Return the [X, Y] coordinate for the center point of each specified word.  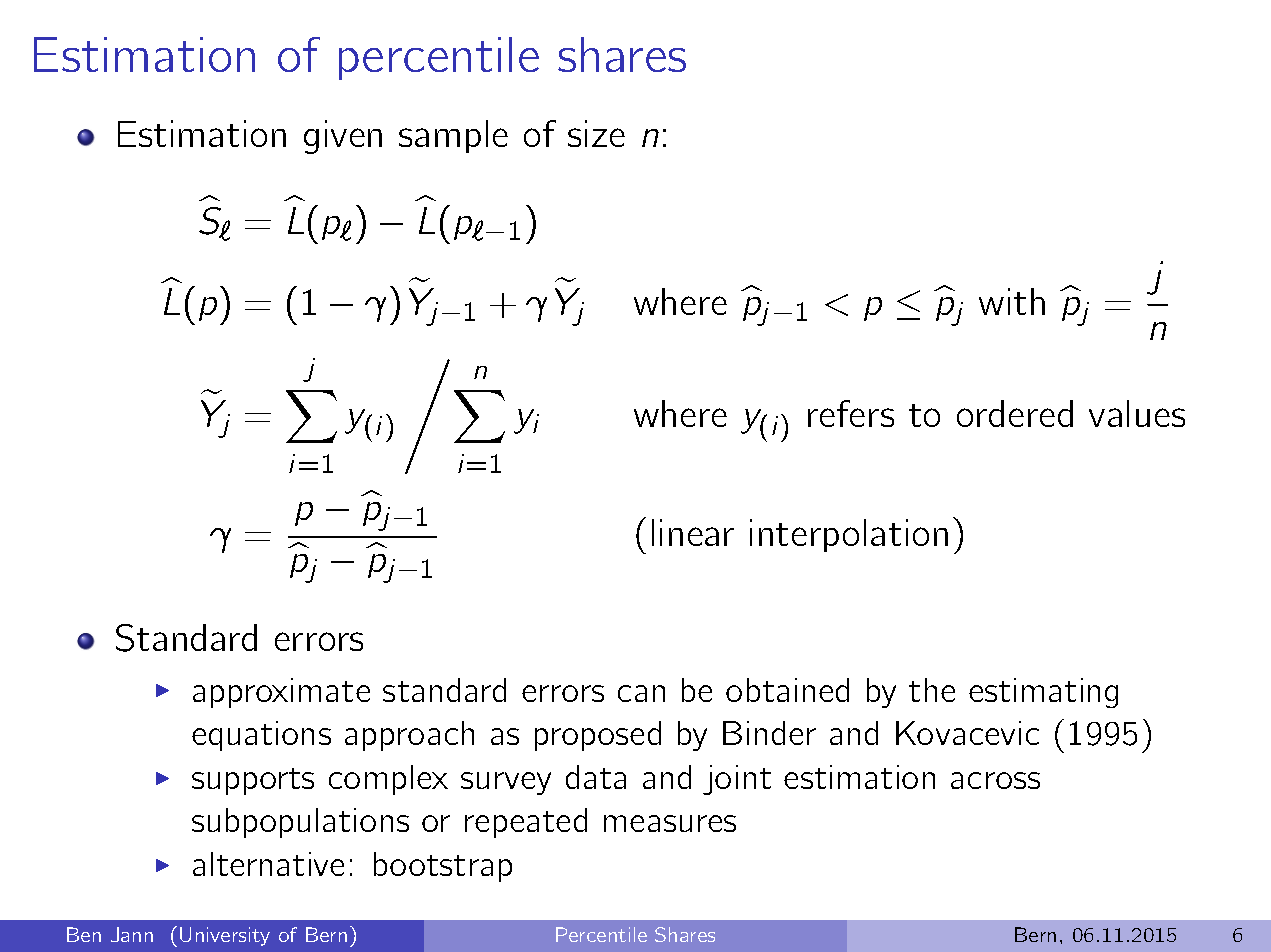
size [596, 133]
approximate [281, 693]
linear [693, 532]
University [225, 936]
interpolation [849, 535]
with [1012, 301]
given [343, 137]
